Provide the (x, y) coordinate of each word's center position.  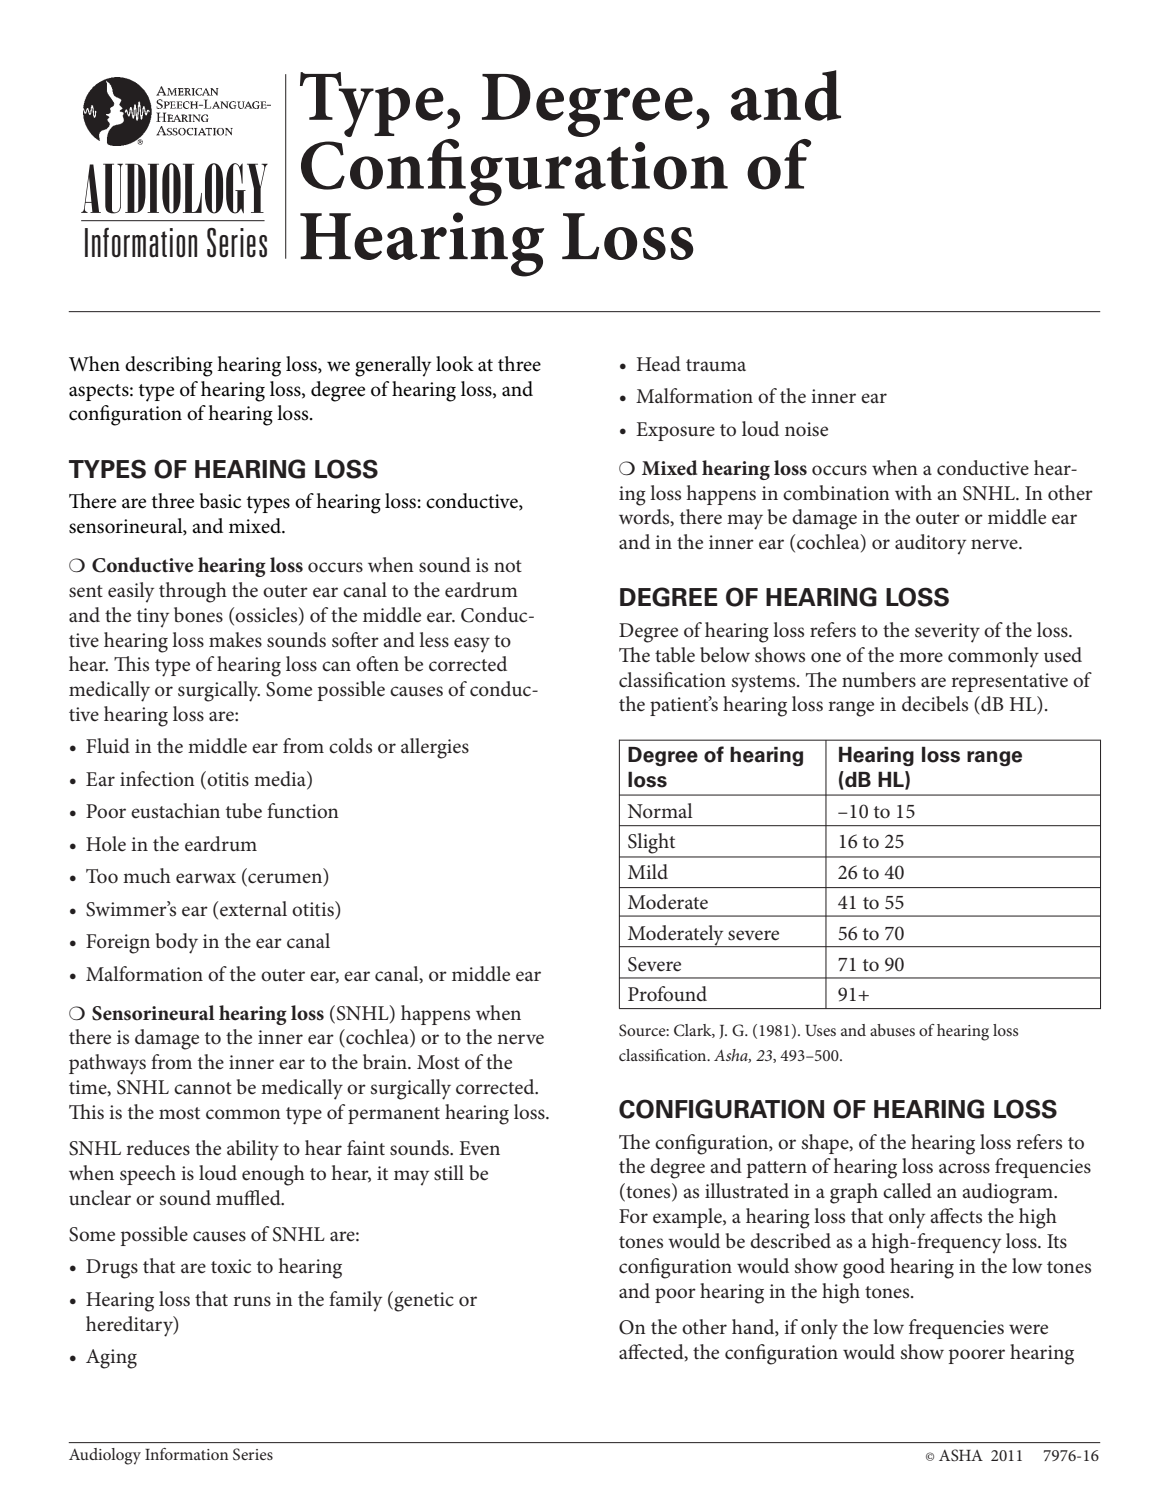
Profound (667, 994)
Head (659, 363)
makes (235, 640)
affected (652, 1352)
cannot (203, 1088)
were (1028, 1329)
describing (169, 366)
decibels (935, 704)
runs (252, 1301)
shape (826, 1144)
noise (806, 429)
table (675, 655)
